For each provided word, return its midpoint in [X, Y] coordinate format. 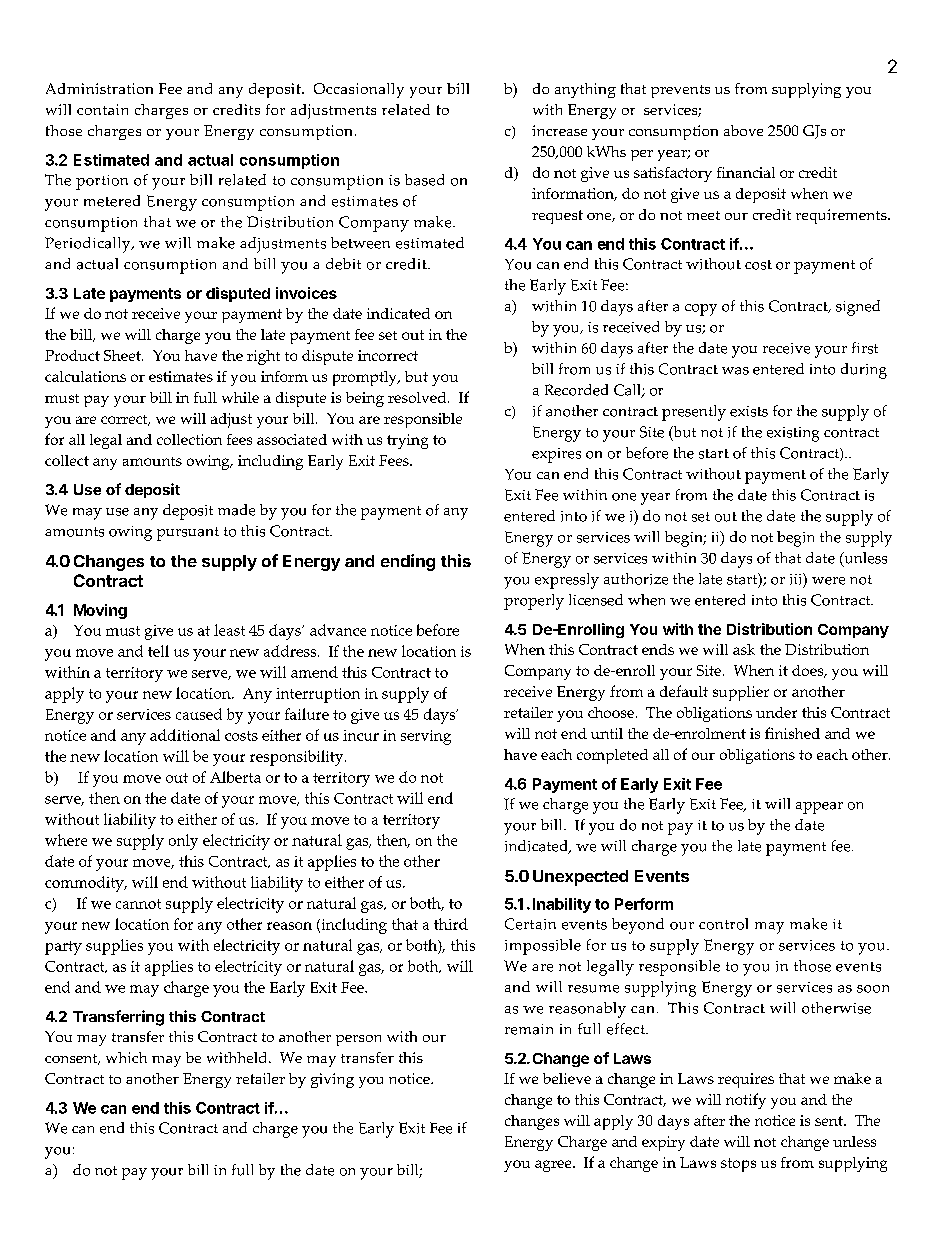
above [743, 130]
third [451, 924]
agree [554, 1166]
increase [559, 130]
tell [158, 651]
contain [102, 109]
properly [534, 602]
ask [744, 649]
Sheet [123, 355]
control [723, 924]
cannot [138, 904]
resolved [418, 397]
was [735, 371]
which [126, 1057]
